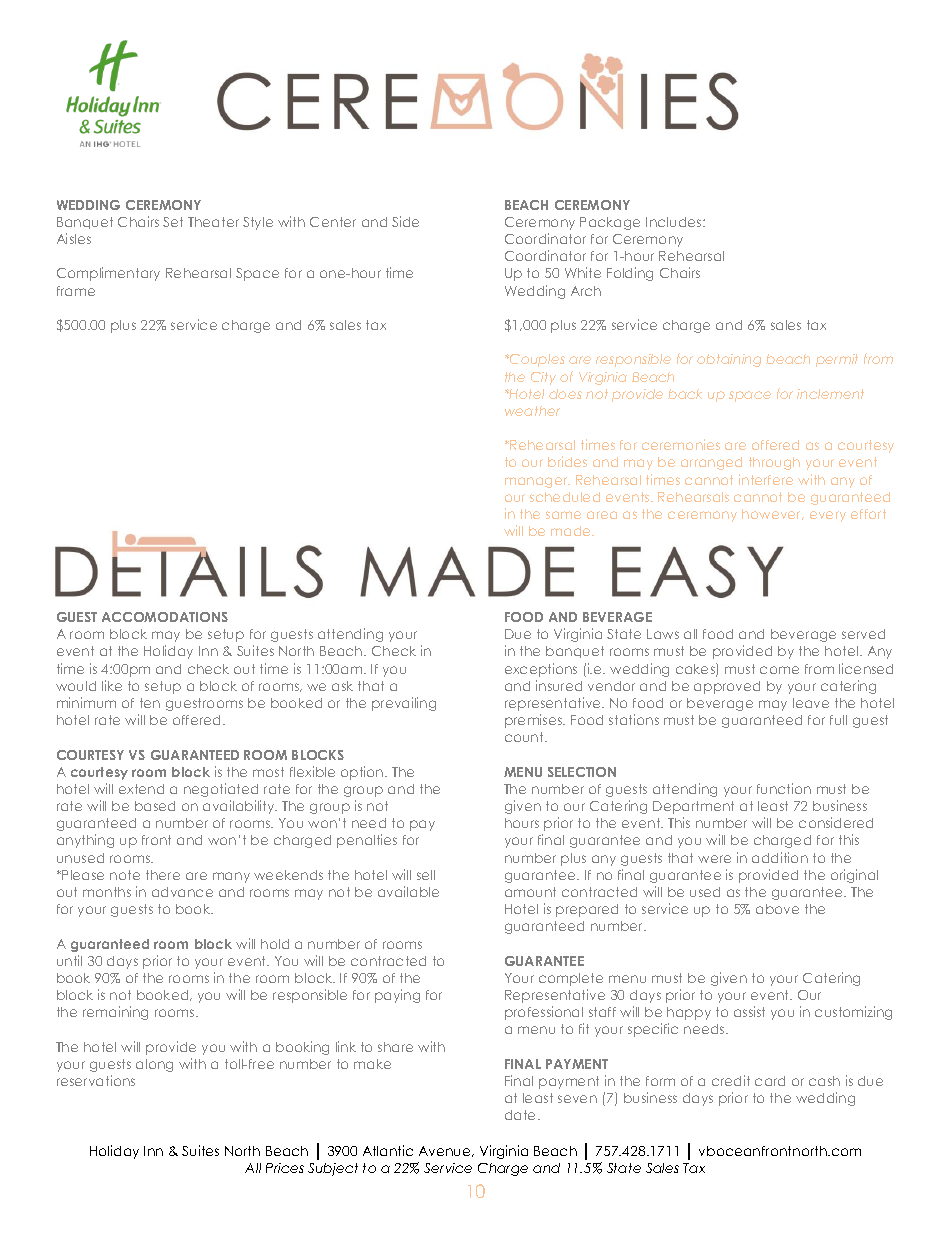  I want to click on Includes, so click(675, 222).
